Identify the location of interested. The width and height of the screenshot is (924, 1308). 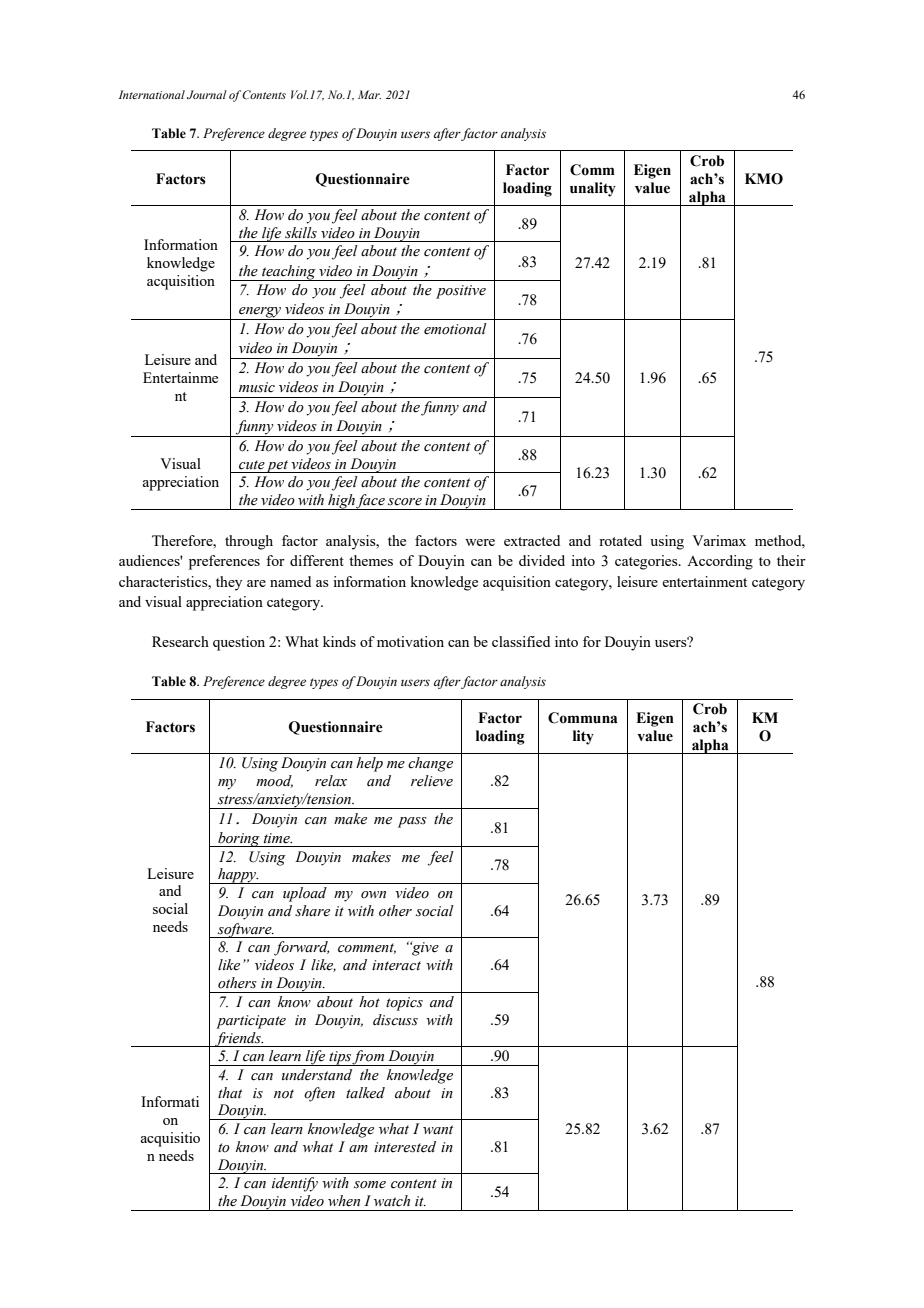
(405, 1147).
